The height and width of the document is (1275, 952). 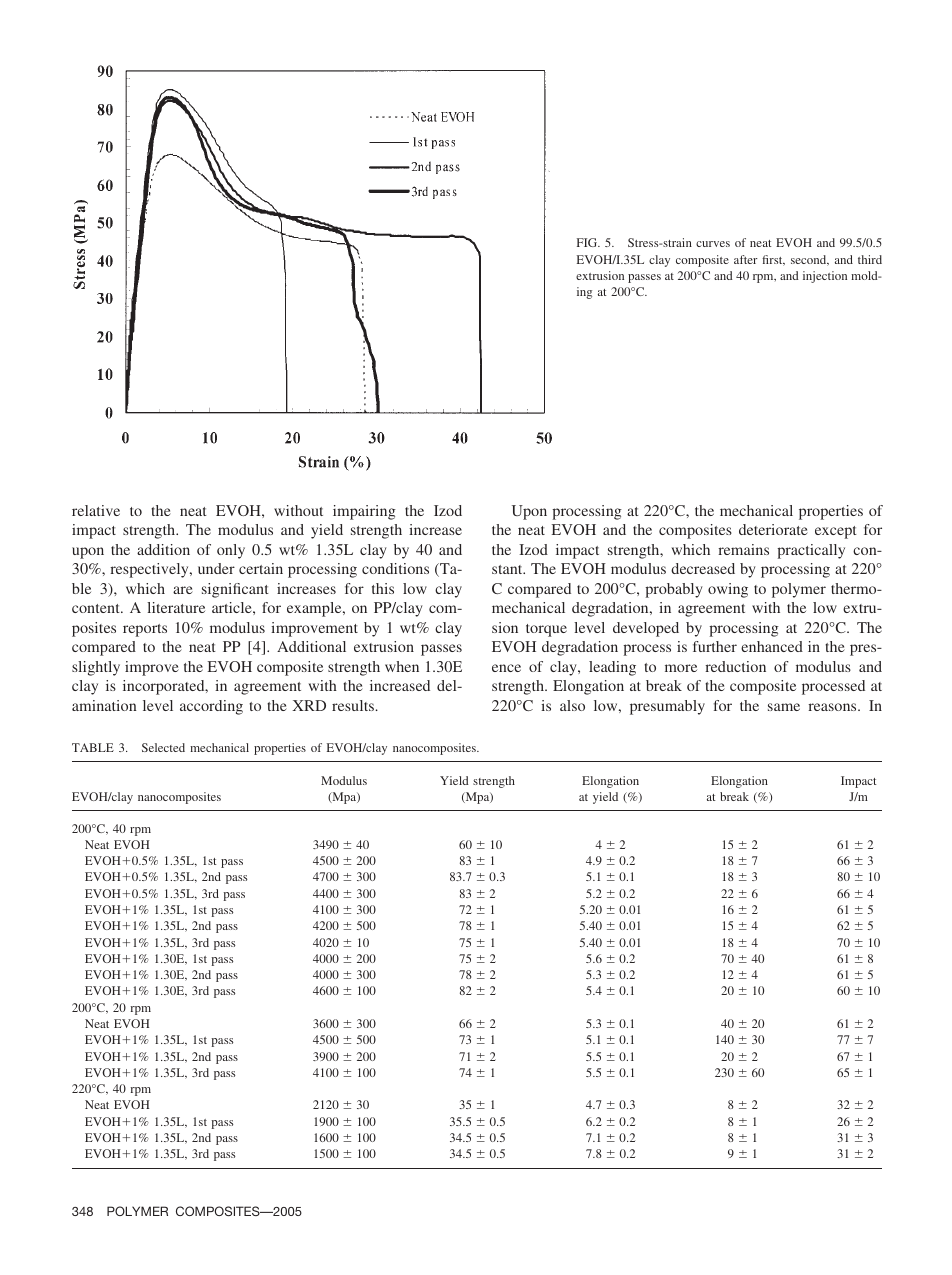 What do you see at coordinates (96, 510) in the document?
I see `relative` at bounding box center [96, 510].
